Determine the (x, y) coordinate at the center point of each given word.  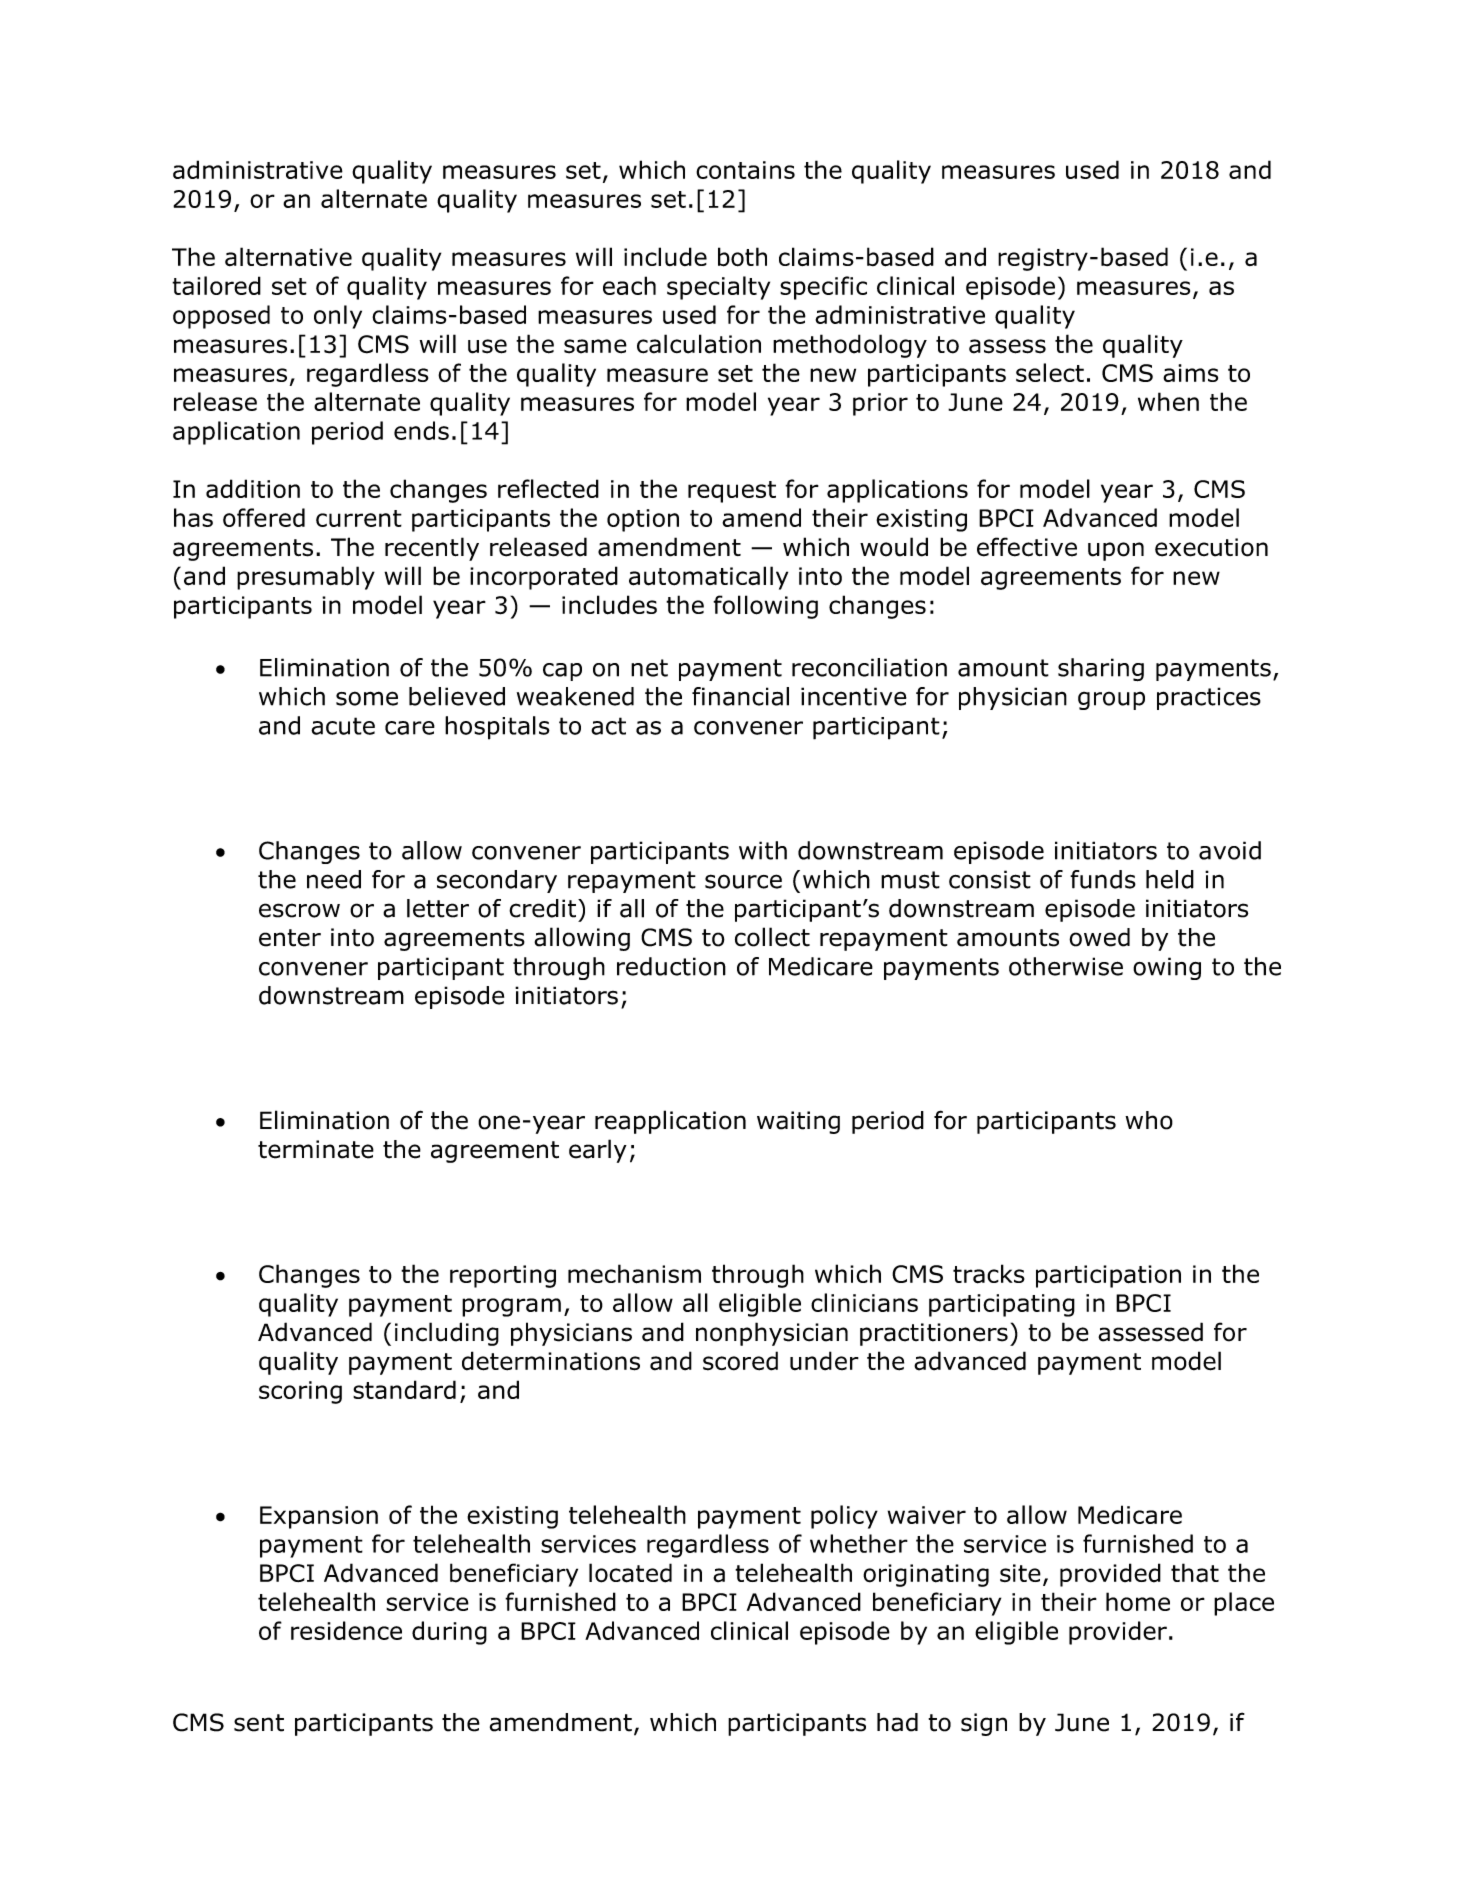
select (1050, 372)
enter (290, 938)
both (742, 257)
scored (740, 1361)
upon (1116, 551)
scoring (300, 1392)
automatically (708, 578)
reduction (671, 966)
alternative (288, 257)
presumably (306, 578)
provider (1118, 1633)
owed (1099, 937)
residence (346, 1630)
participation (1108, 1276)
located (630, 1573)
